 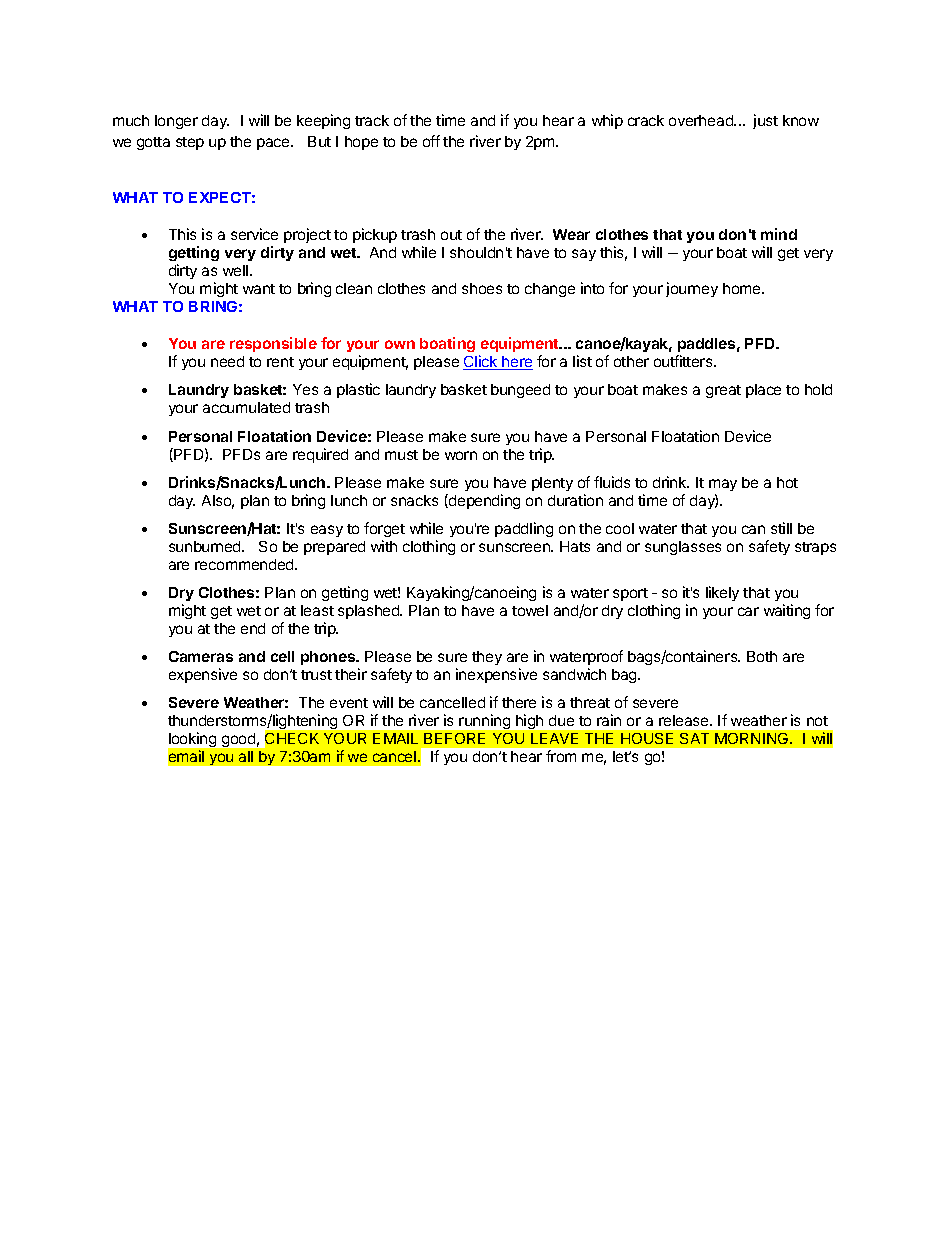 What do you see at coordinates (482, 288) in the image?
I see `shoes` at bounding box center [482, 288].
